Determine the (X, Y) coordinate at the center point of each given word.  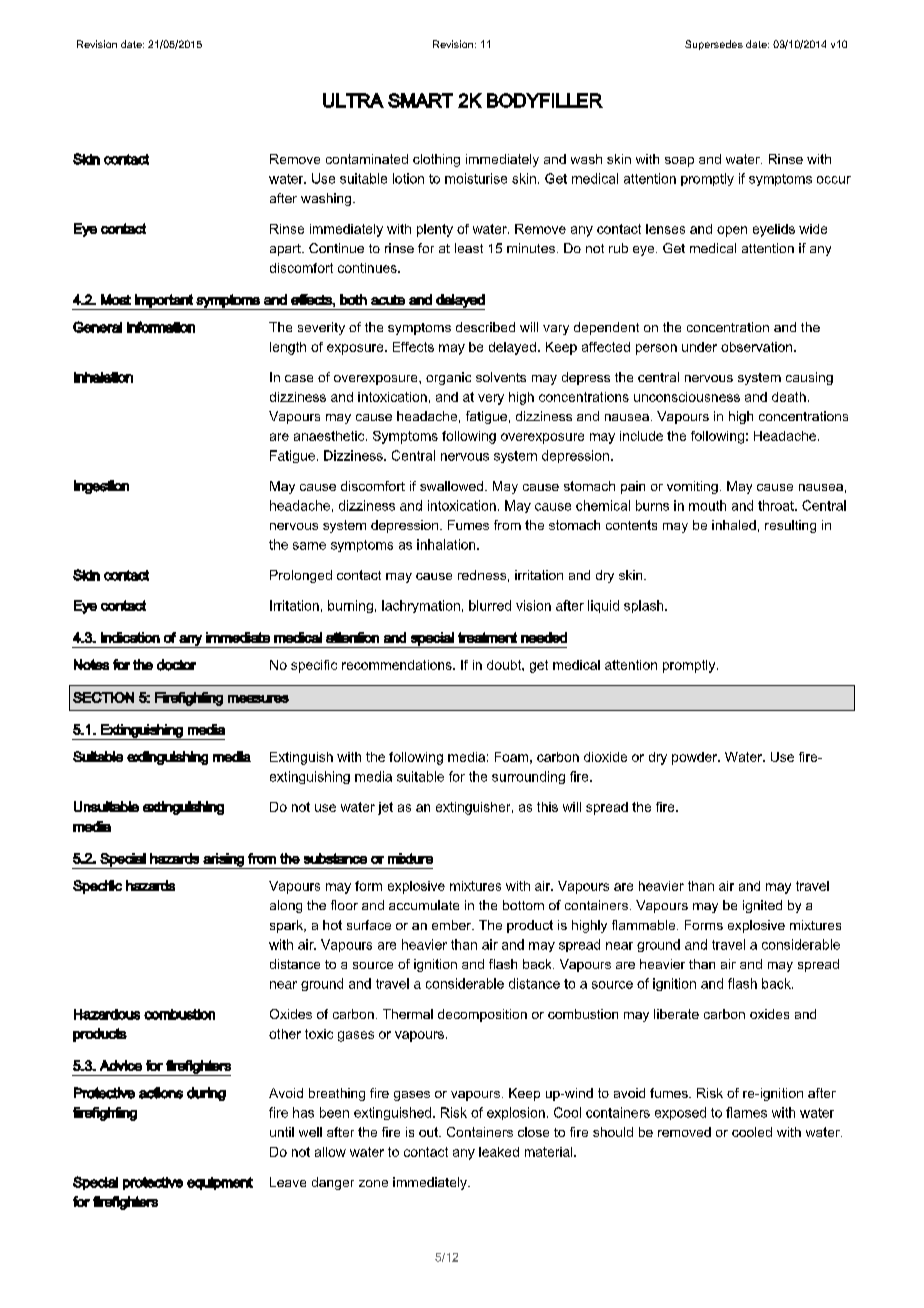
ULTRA (353, 100)
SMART (420, 100)
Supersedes (714, 45)
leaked (499, 1152)
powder (696, 758)
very (491, 399)
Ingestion (101, 487)
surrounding (528, 777)
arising (223, 861)
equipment (220, 1183)
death (789, 397)
